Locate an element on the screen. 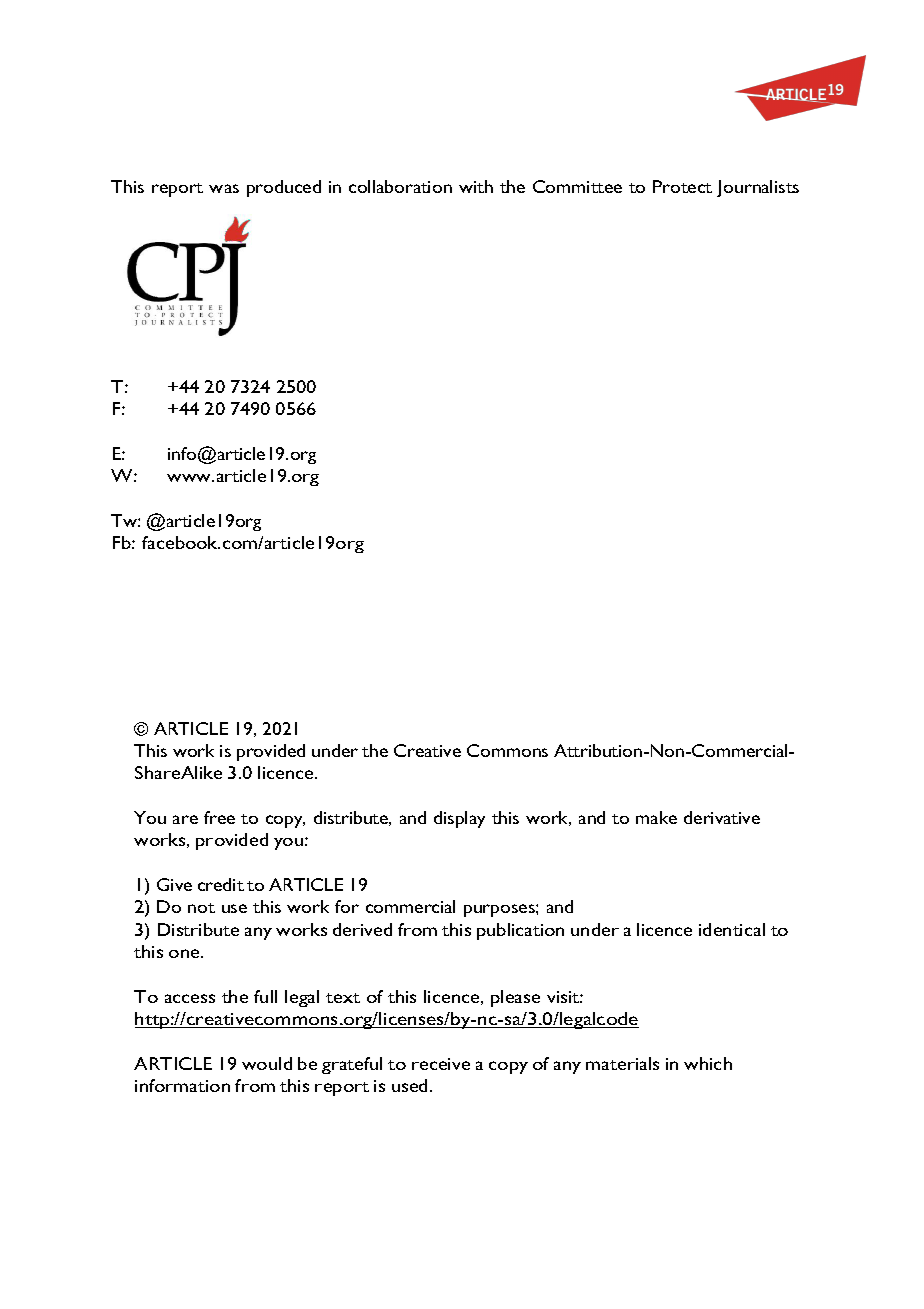 The height and width of the screenshot is (1309, 924). make is located at coordinates (656, 817).
